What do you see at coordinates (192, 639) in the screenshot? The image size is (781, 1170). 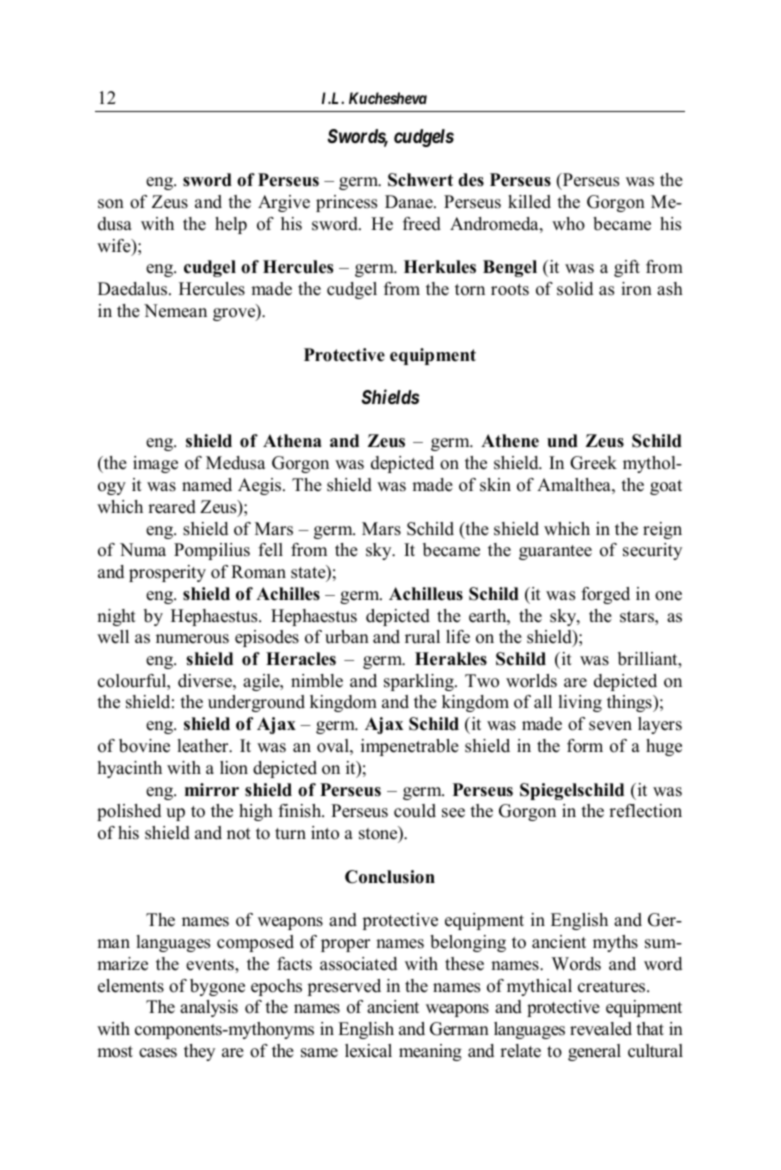 I see `numerous` at bounding box center [192, 639].
